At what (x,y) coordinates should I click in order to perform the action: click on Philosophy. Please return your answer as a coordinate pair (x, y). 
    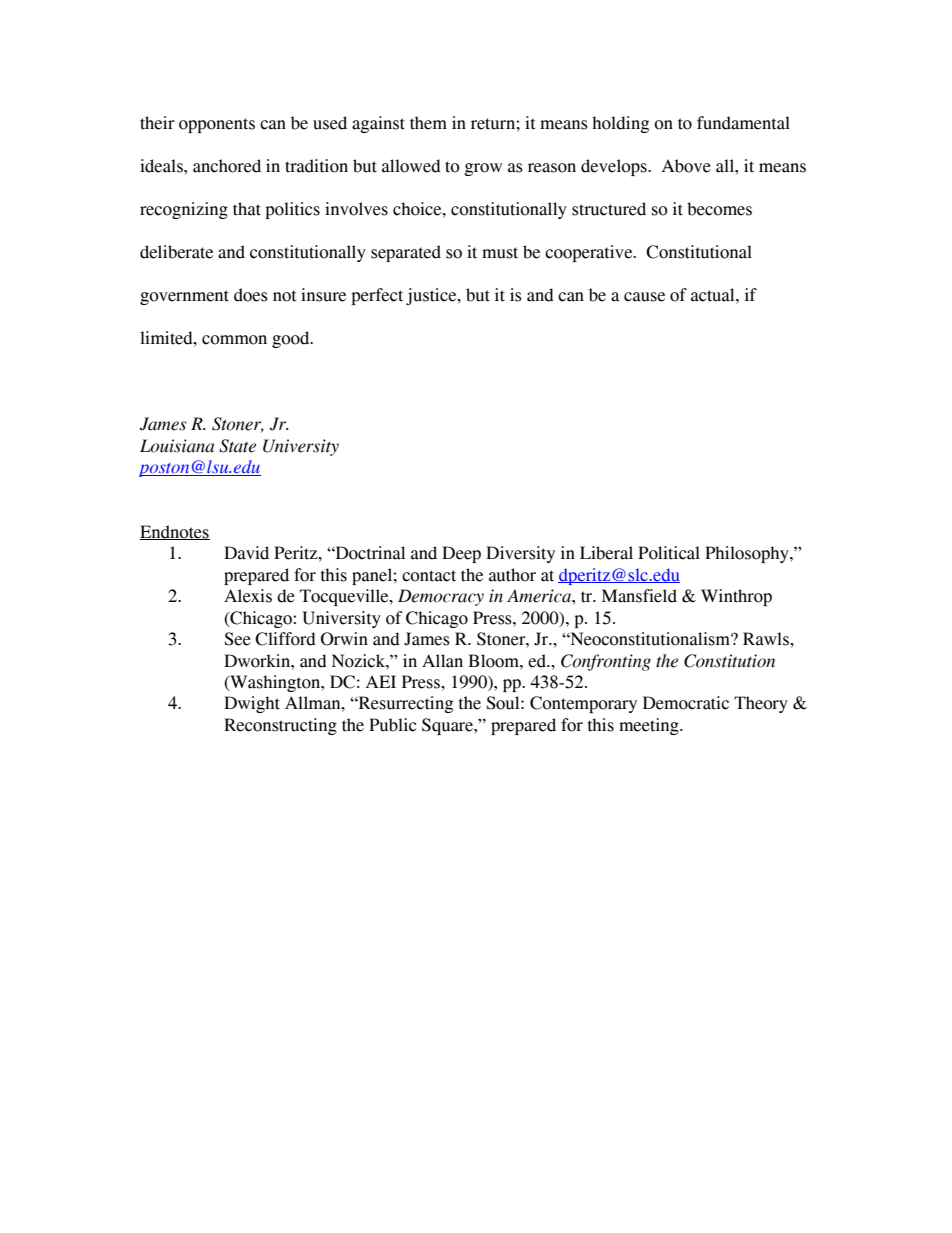
    Looking at the image, I should click on (748, 554).
